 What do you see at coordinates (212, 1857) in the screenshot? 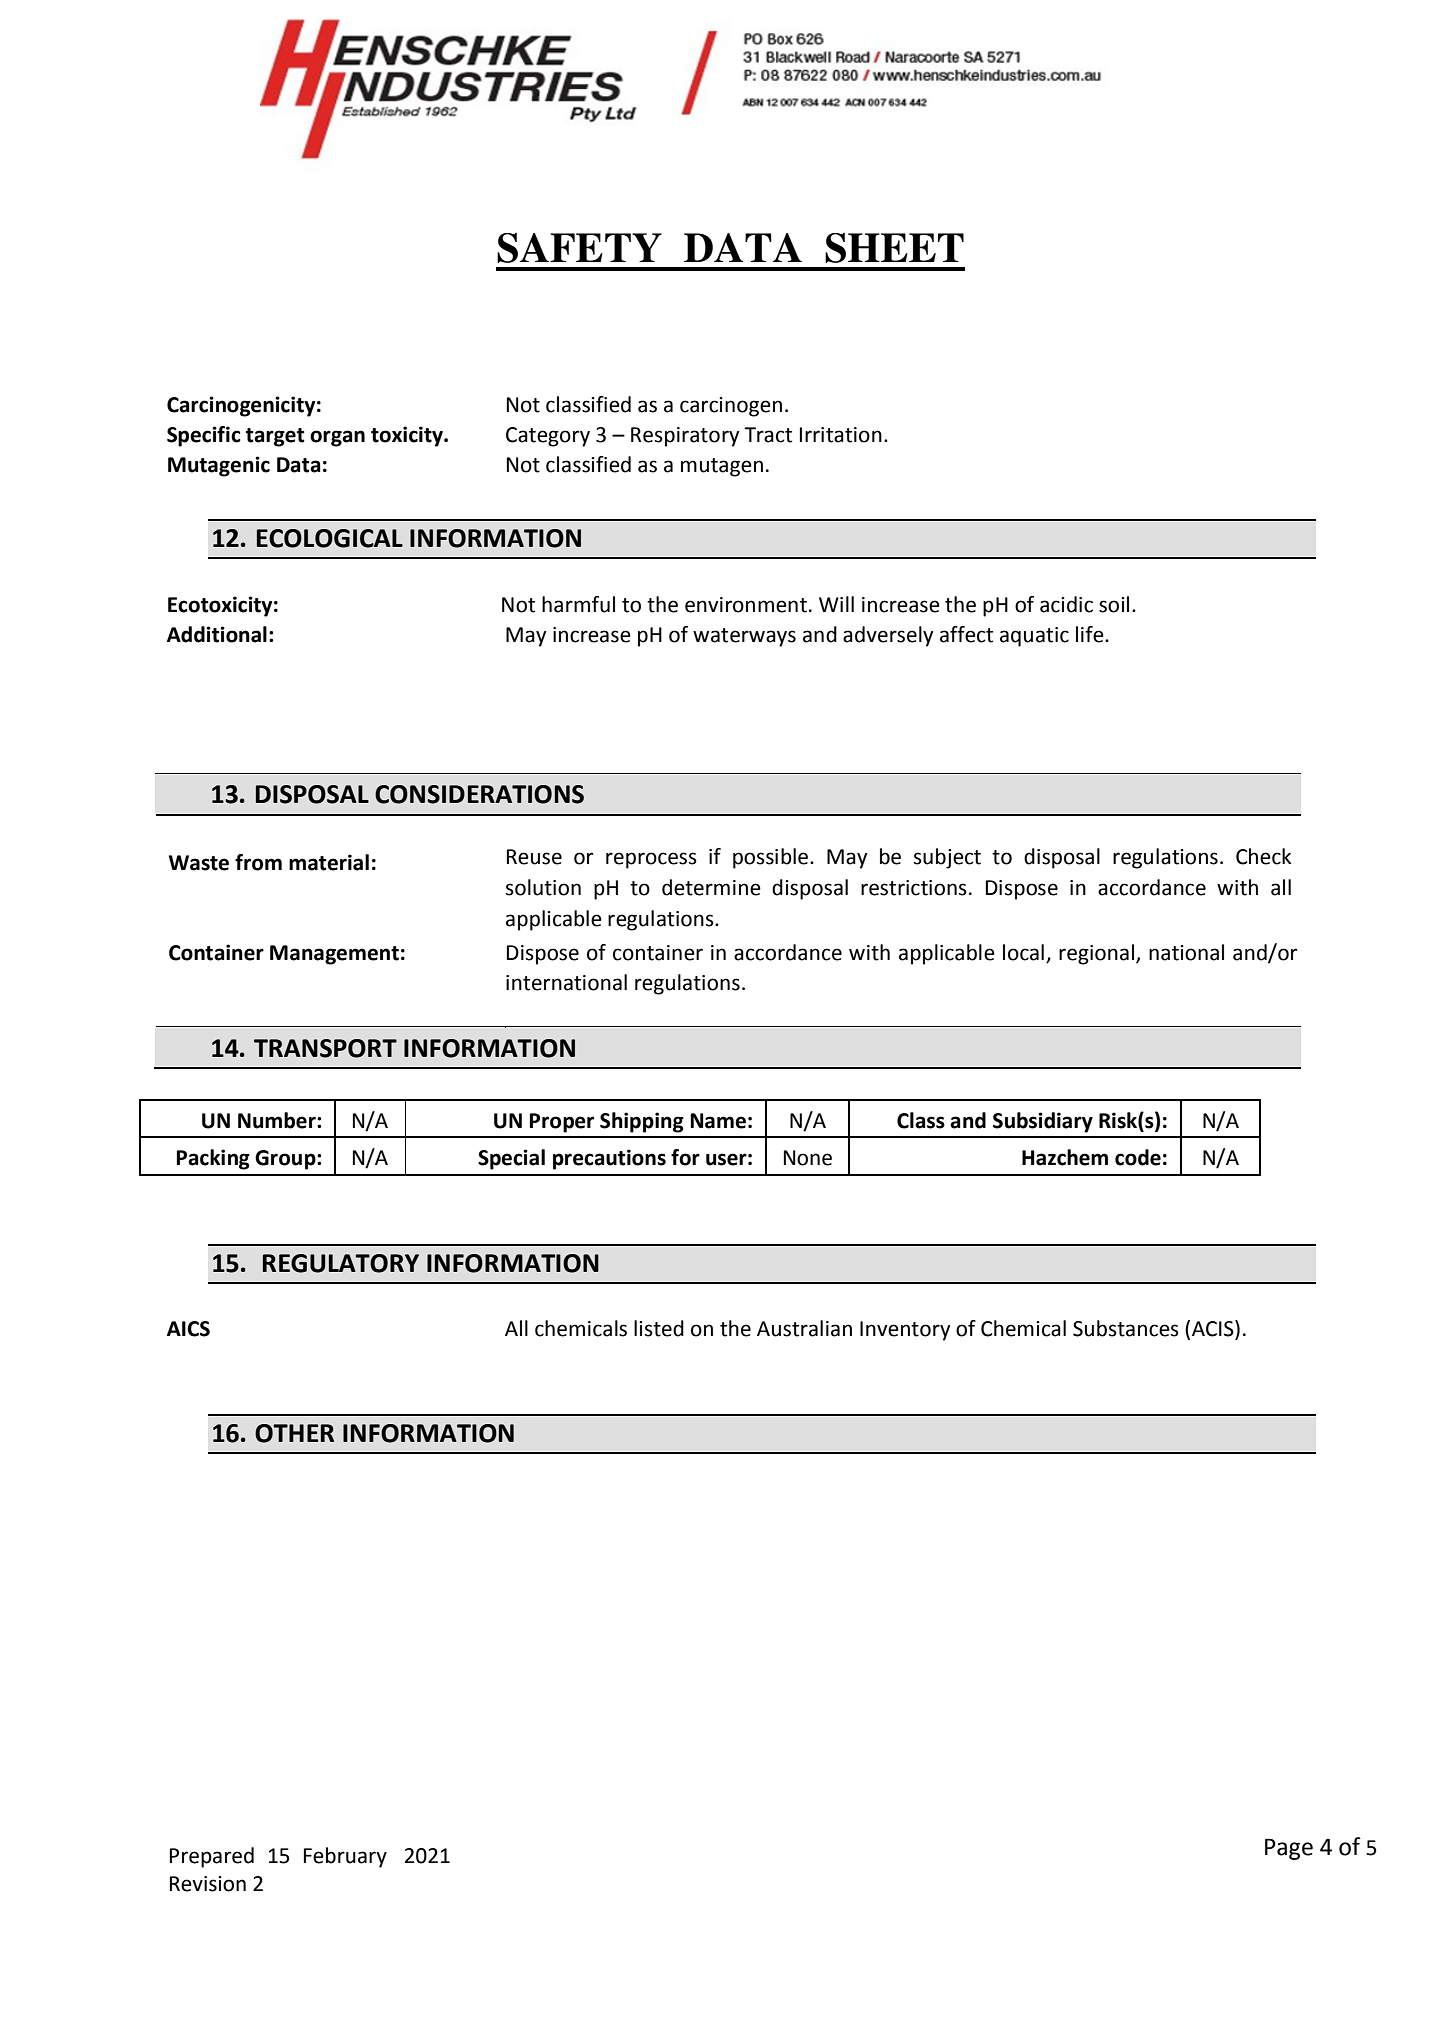
I see `Prepared` at bounding box center [212, 1857].
